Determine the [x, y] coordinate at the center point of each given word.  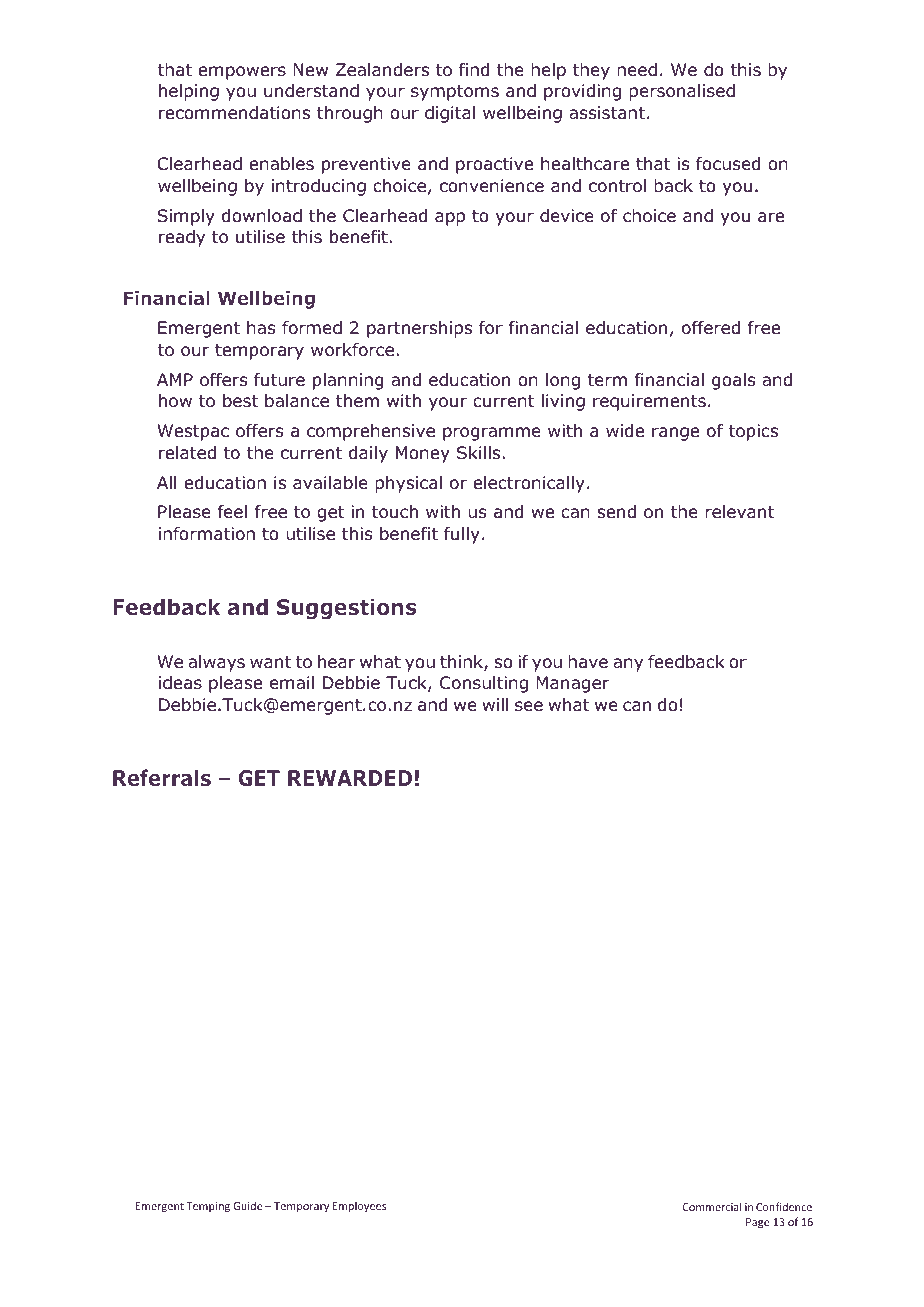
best [240, 401]
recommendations [234, 113]
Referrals [162, 777]
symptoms [455, 93]
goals [733, 381]
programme [492, 434]
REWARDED [350, 778]
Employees [359, 1206]
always [216, 663]
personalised [682, 92]
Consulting [484, 684]
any [628, 665]
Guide [248, 1205]
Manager [572, 684]
